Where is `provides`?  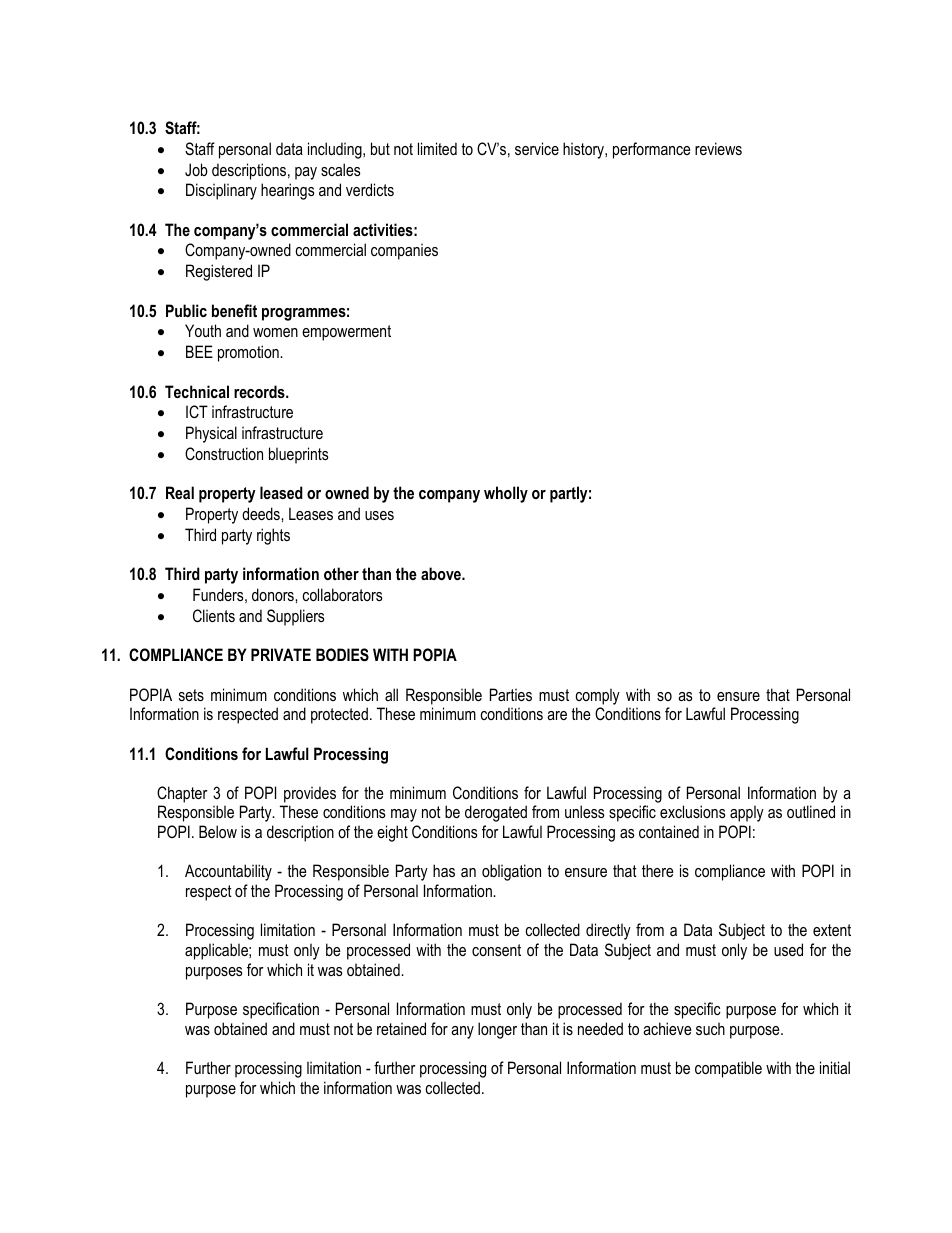
provides is located at coordinates (310, 794).
